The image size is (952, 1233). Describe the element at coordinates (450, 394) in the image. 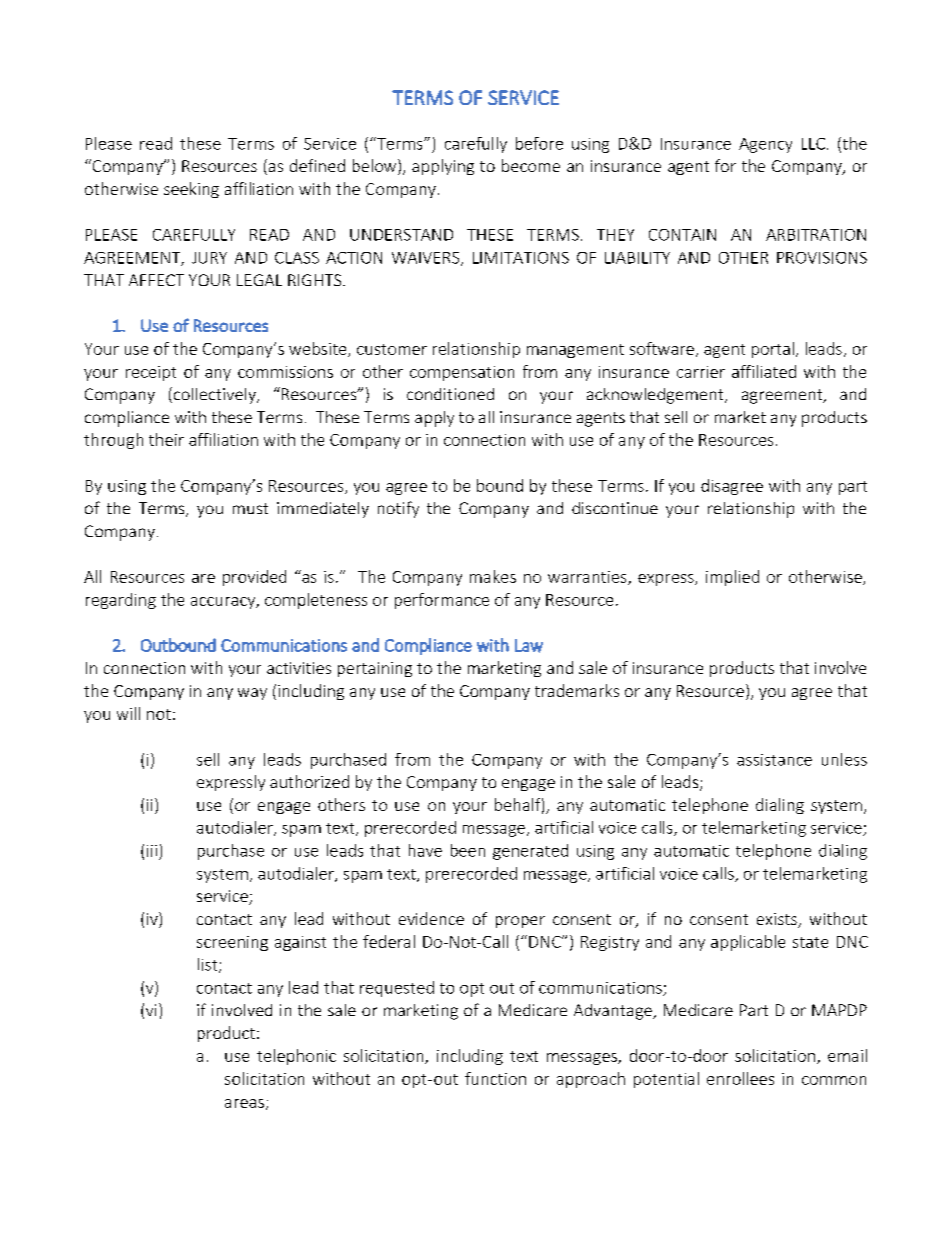

I see `conditioned` at that location.
